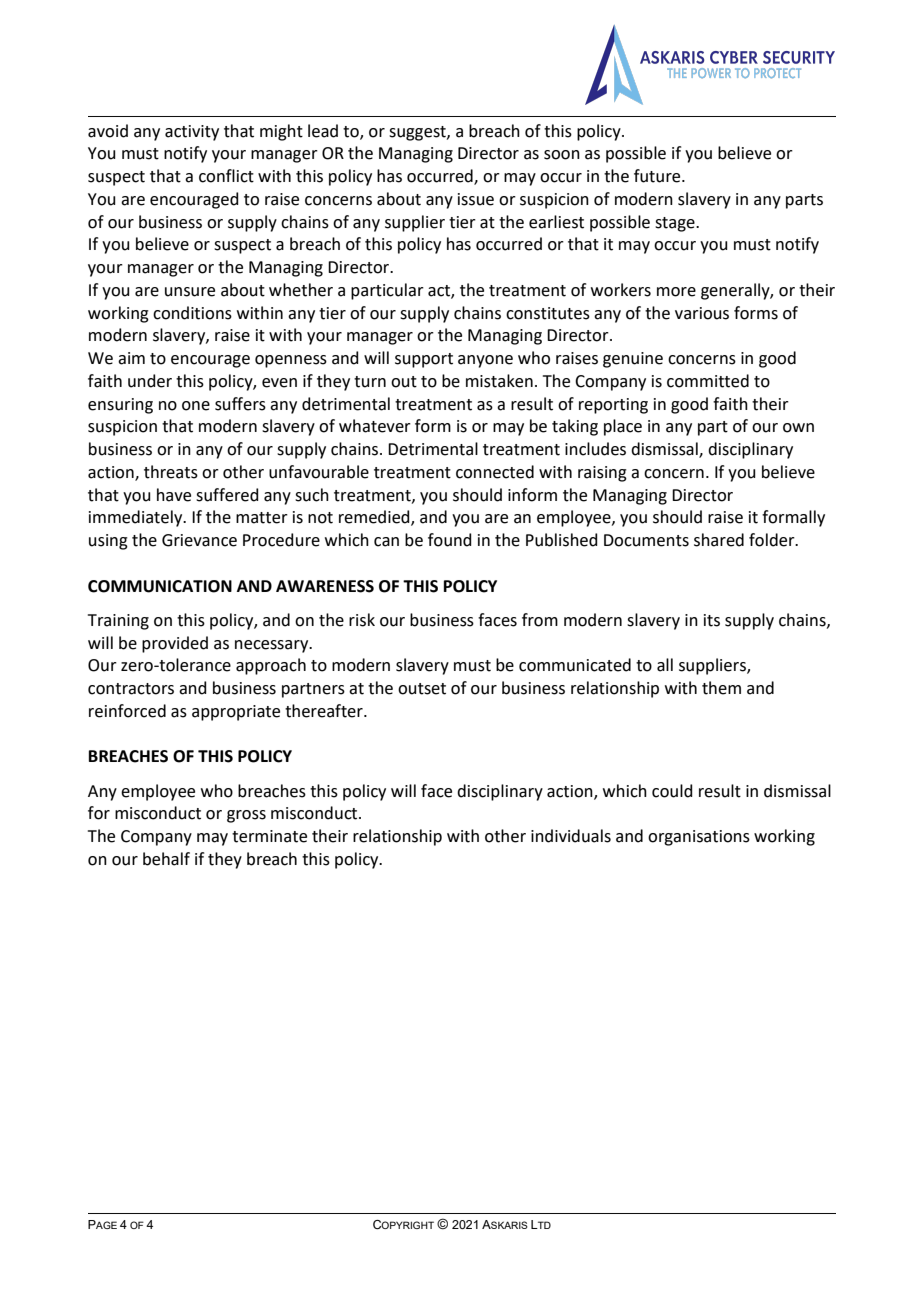 The height and width of the screenshot is (1308, 924). Describe the element at coordinates (375, 426) in the screenshot. I see `whatever` at that location.
